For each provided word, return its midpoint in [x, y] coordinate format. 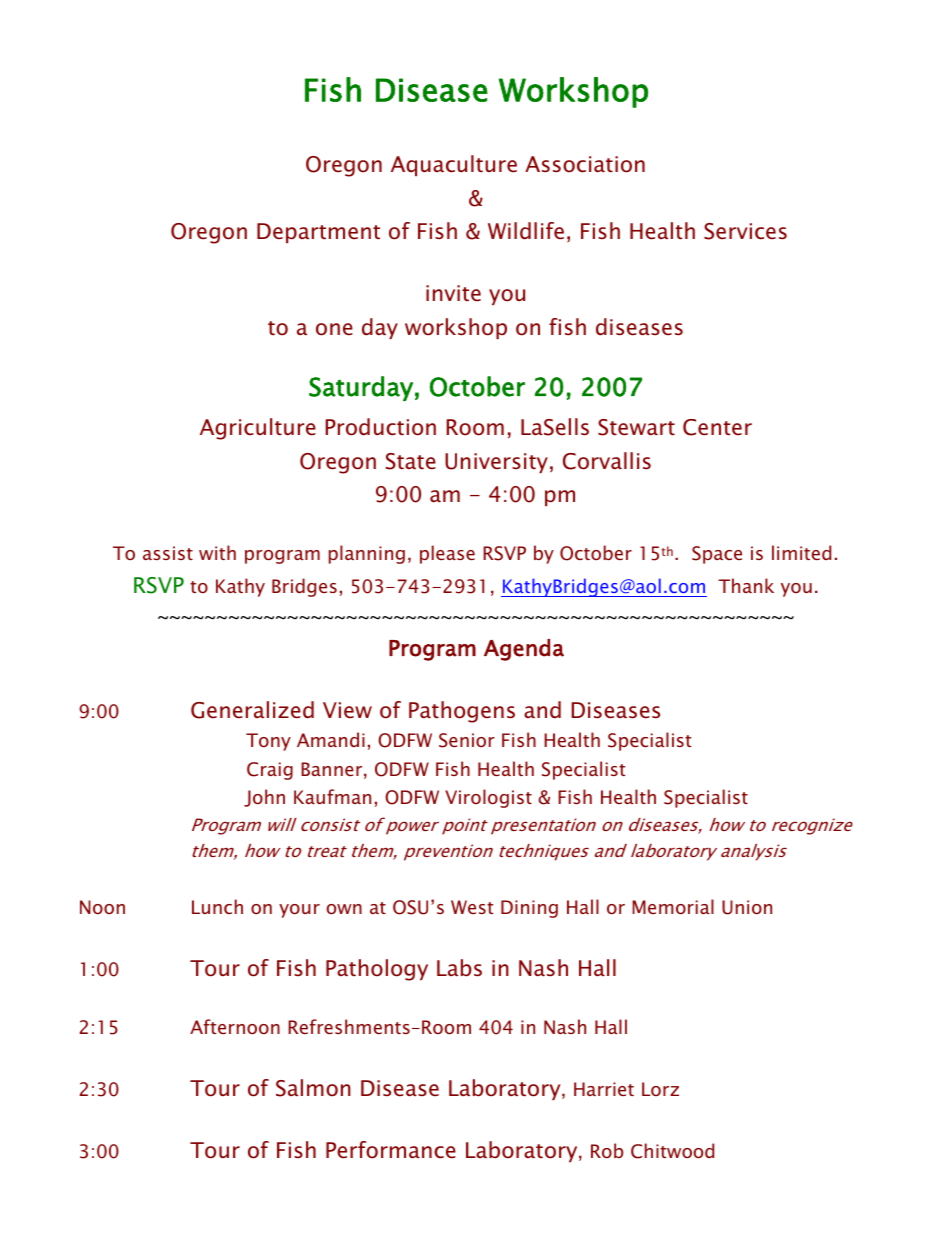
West [472, 907]
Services [745, 231]
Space [717, 555]
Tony [268, 742]
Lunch [217, 906]
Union [747, 907]
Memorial [673, 906]
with [217, 552]
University [496, 463]
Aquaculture [454, 165]
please [447, 554]
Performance [391, 1150]
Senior [467, 740]
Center [717, 427]
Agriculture [258, 429]
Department [318, 233]
